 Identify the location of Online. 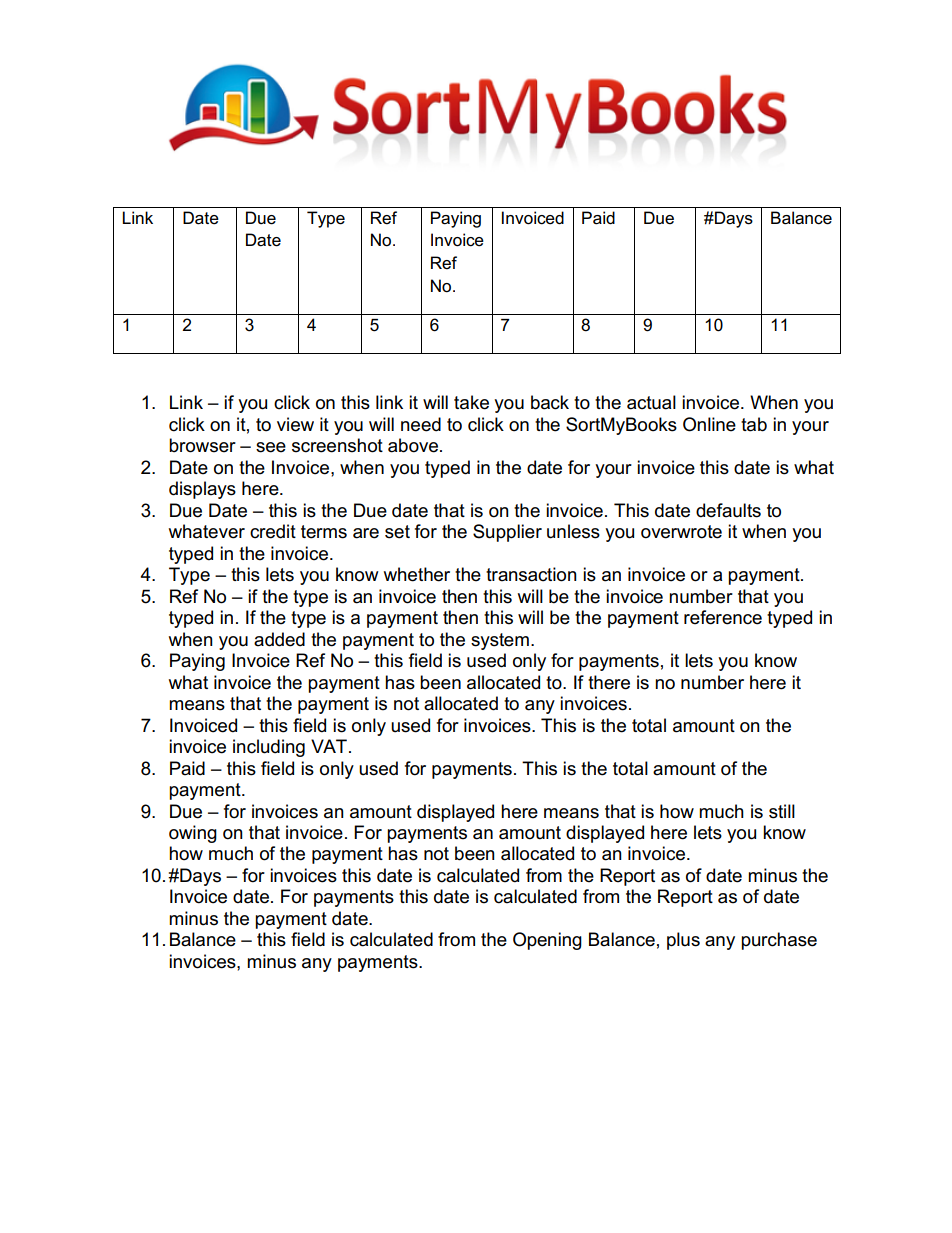
(709, 424).
